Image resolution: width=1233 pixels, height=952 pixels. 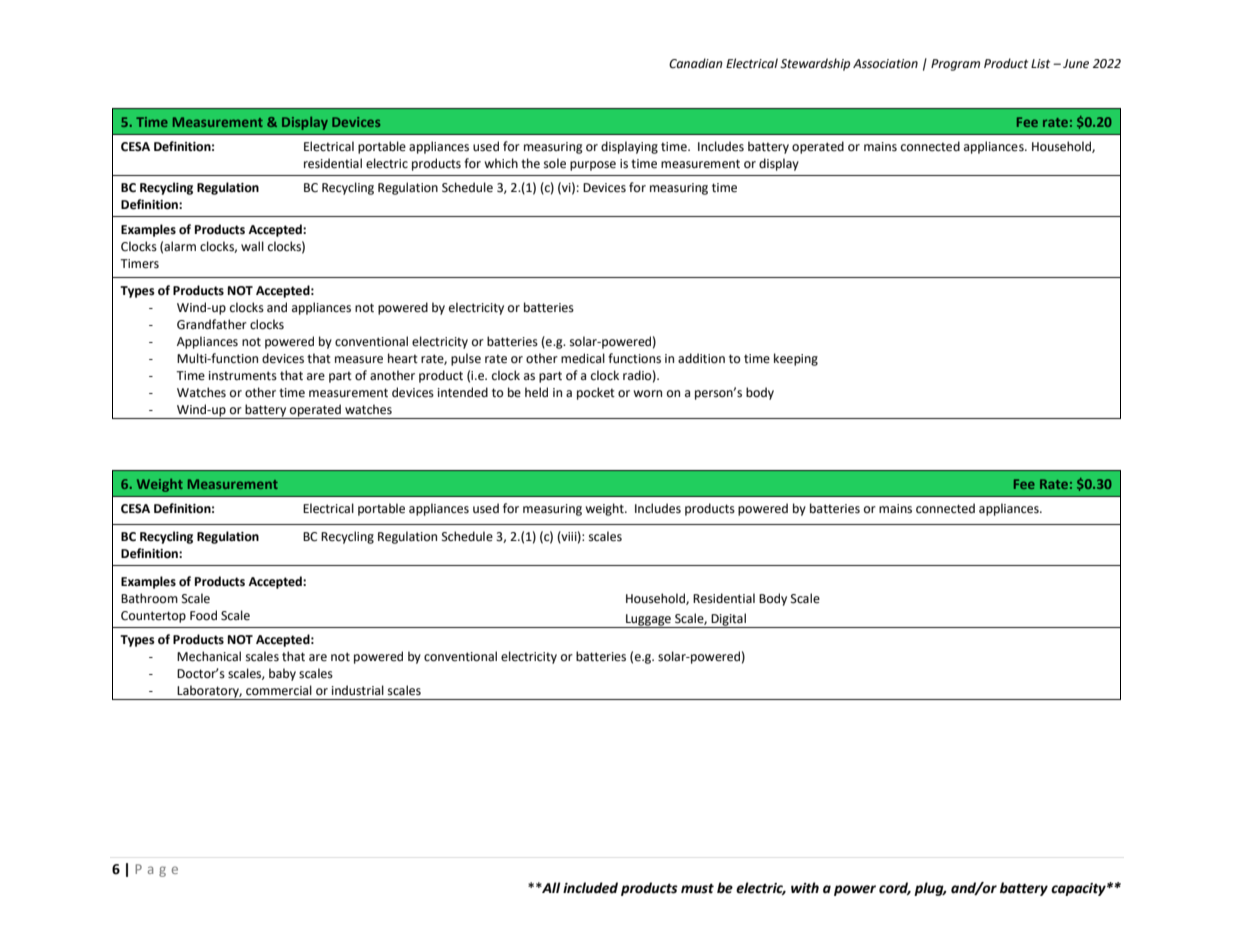 I want to click on Food, so click(x=203, y=615).
